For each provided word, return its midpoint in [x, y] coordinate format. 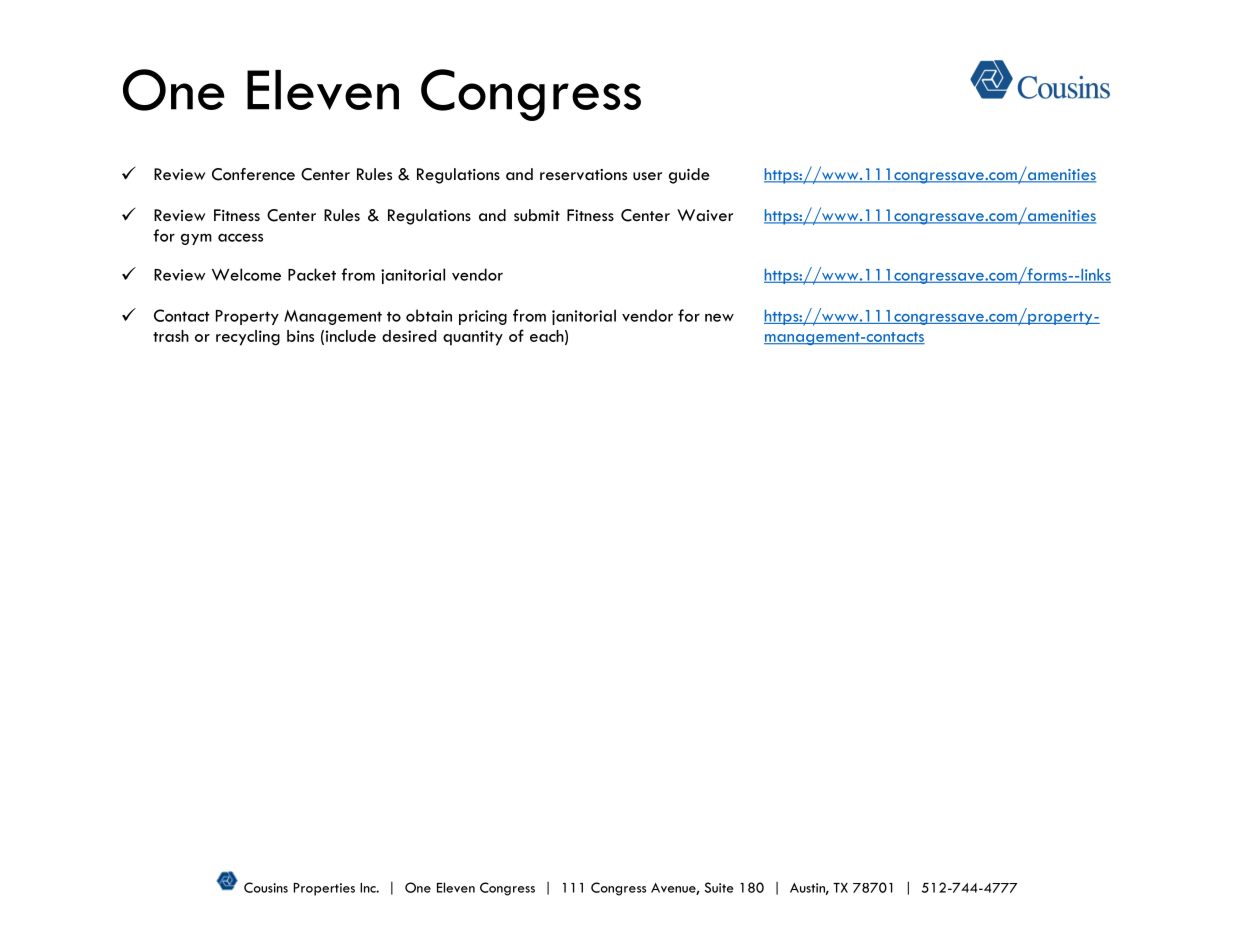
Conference [253, 174]
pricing [483, 317]
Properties [324, 889]
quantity [473, 338]
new [719, 317]
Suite [719, 887]
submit [537, 215]
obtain [429, 315]
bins [300, 336]
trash [171, 336]
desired [409, 336]
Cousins [266, 887]
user [647, 176]
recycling [248, 338]
